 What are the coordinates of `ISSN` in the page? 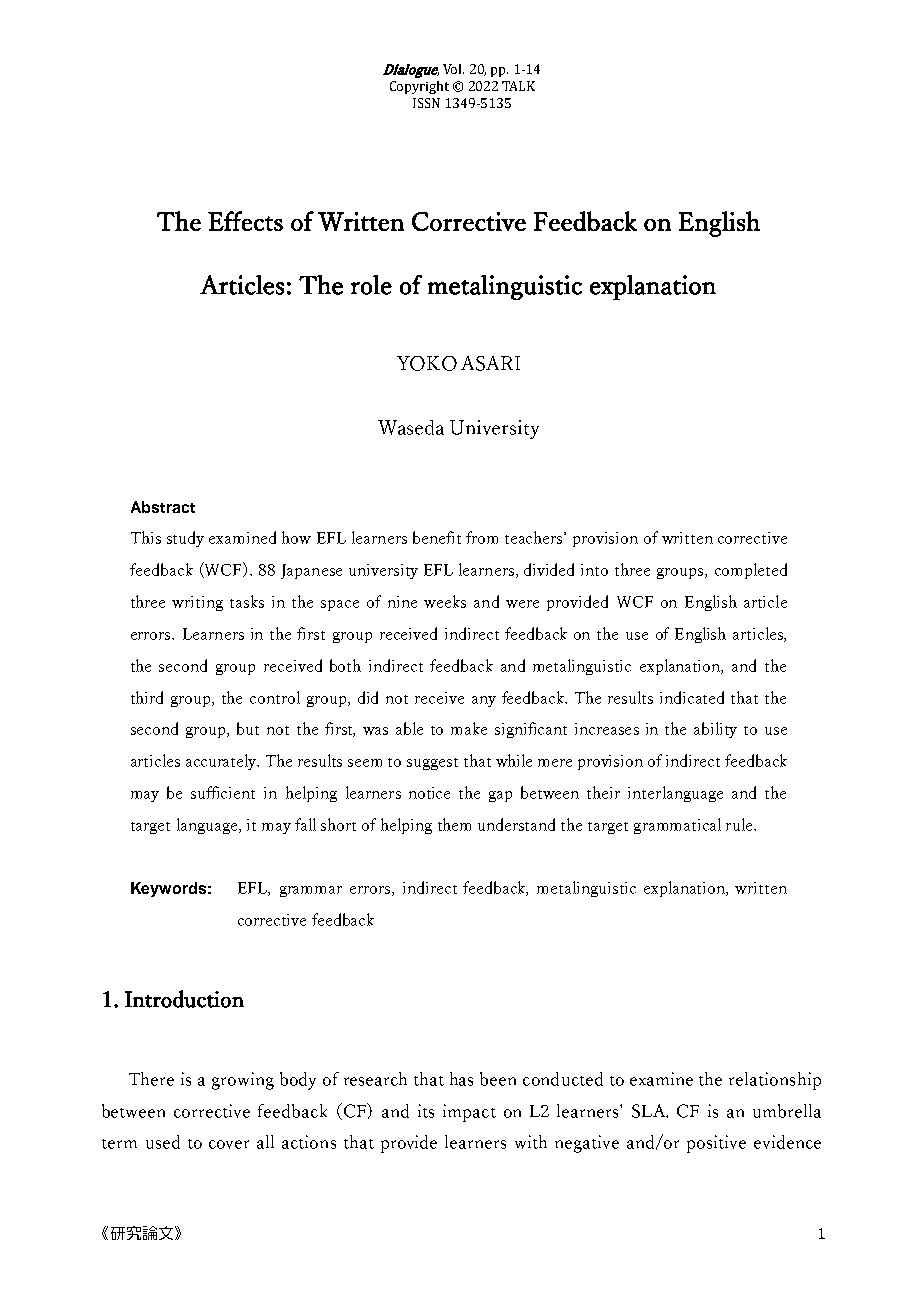 It's located at (426, 103).
